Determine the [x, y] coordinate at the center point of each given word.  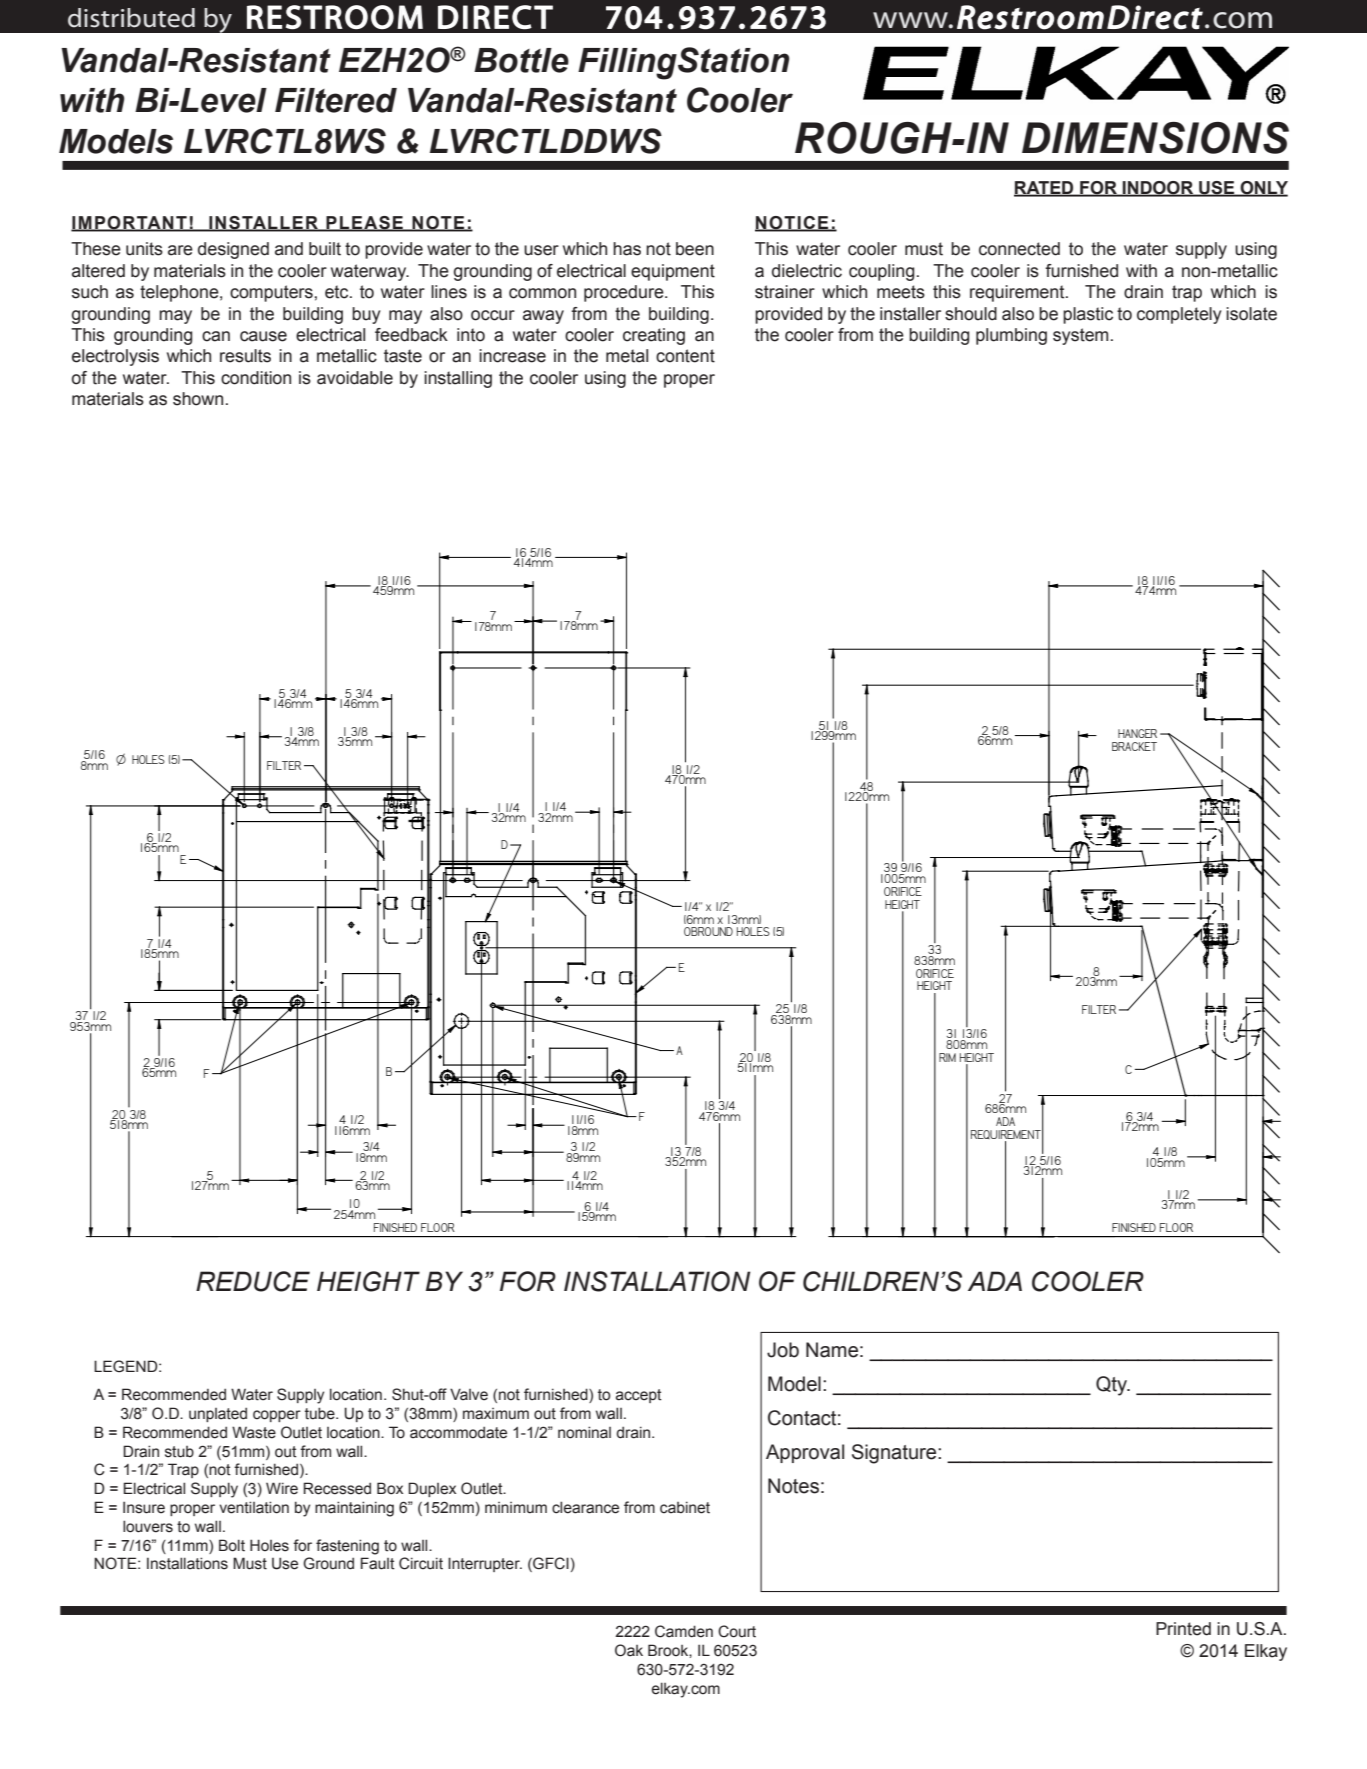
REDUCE [253, 1281]
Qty [1112, 1386]
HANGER [1137, 733]
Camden [684, 1631]
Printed [1183, 1629]
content [685, 356]
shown [198, 399]
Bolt [232, 1545]
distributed [131, 18]
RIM [947, 1057]
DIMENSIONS [1155, 138]
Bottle [521, 60]
